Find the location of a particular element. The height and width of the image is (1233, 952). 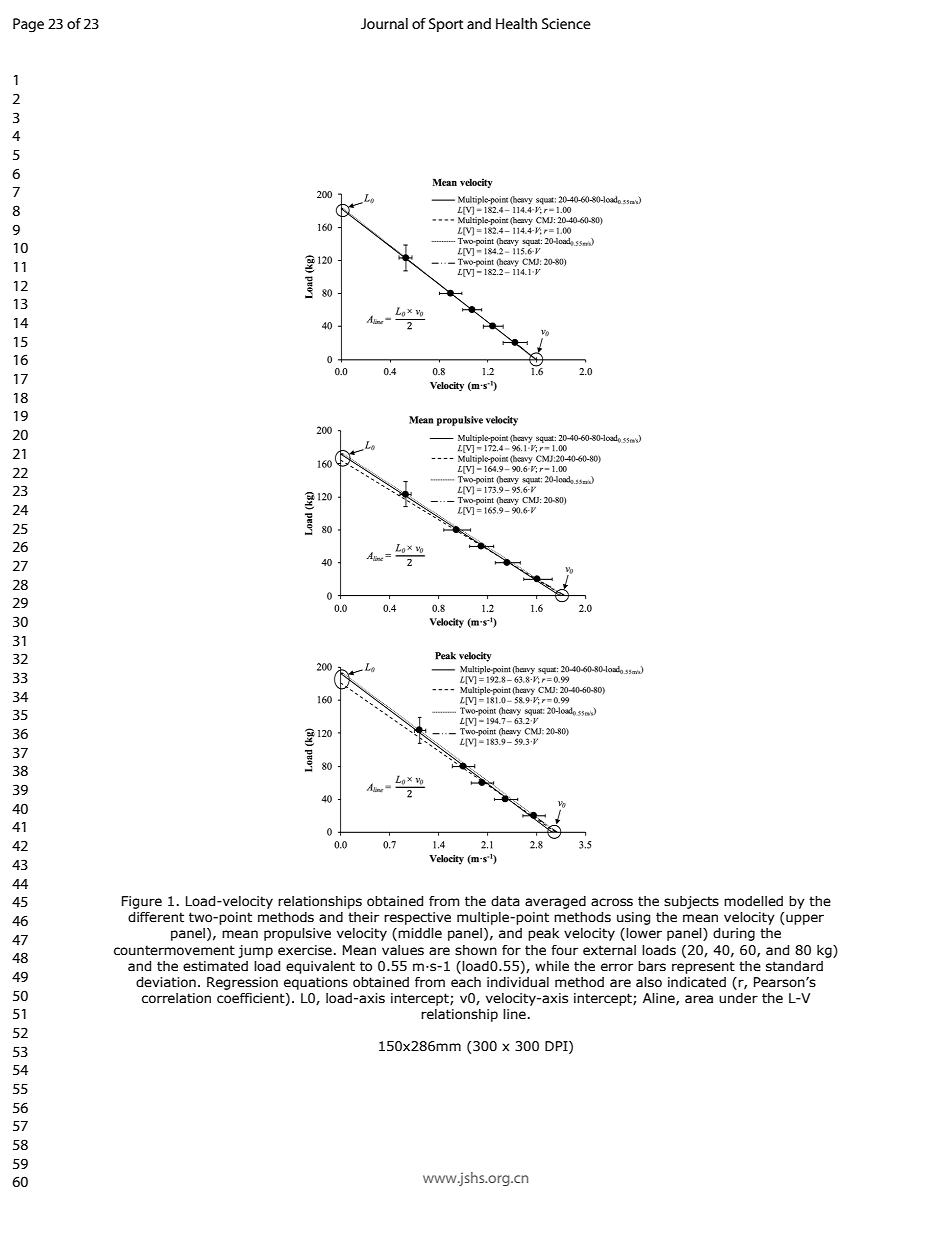

data is located at coordinates (505, 901).
